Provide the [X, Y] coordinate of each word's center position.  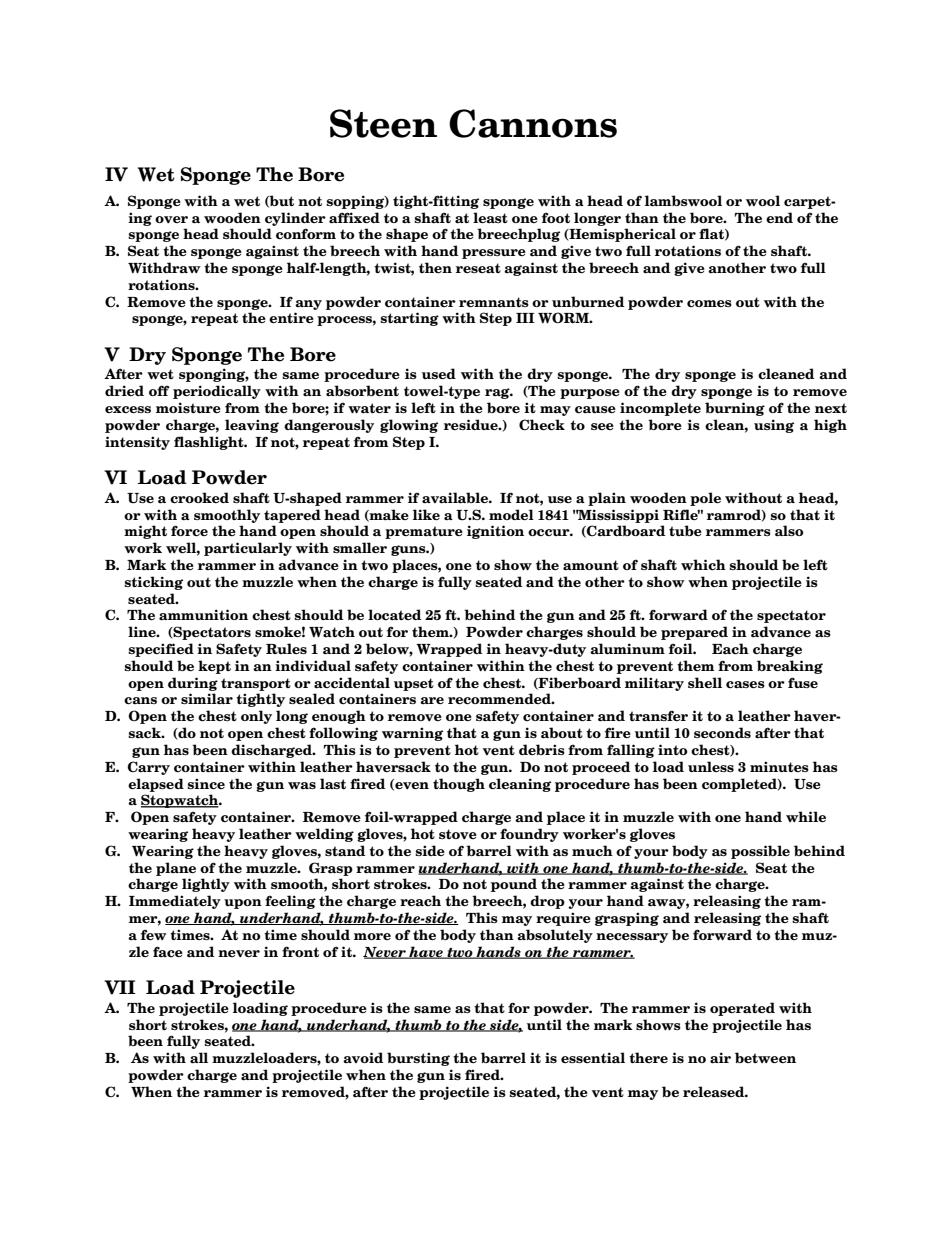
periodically [217, 392]
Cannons [533, 123]
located [395, 615]
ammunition [203, 614]
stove [458, 834]
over [171, 219]
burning [735, 409]
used [439, 373]
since [206, 784]
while [806, 816]
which [703, 565]
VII [120, 987]
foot [556, 217]
